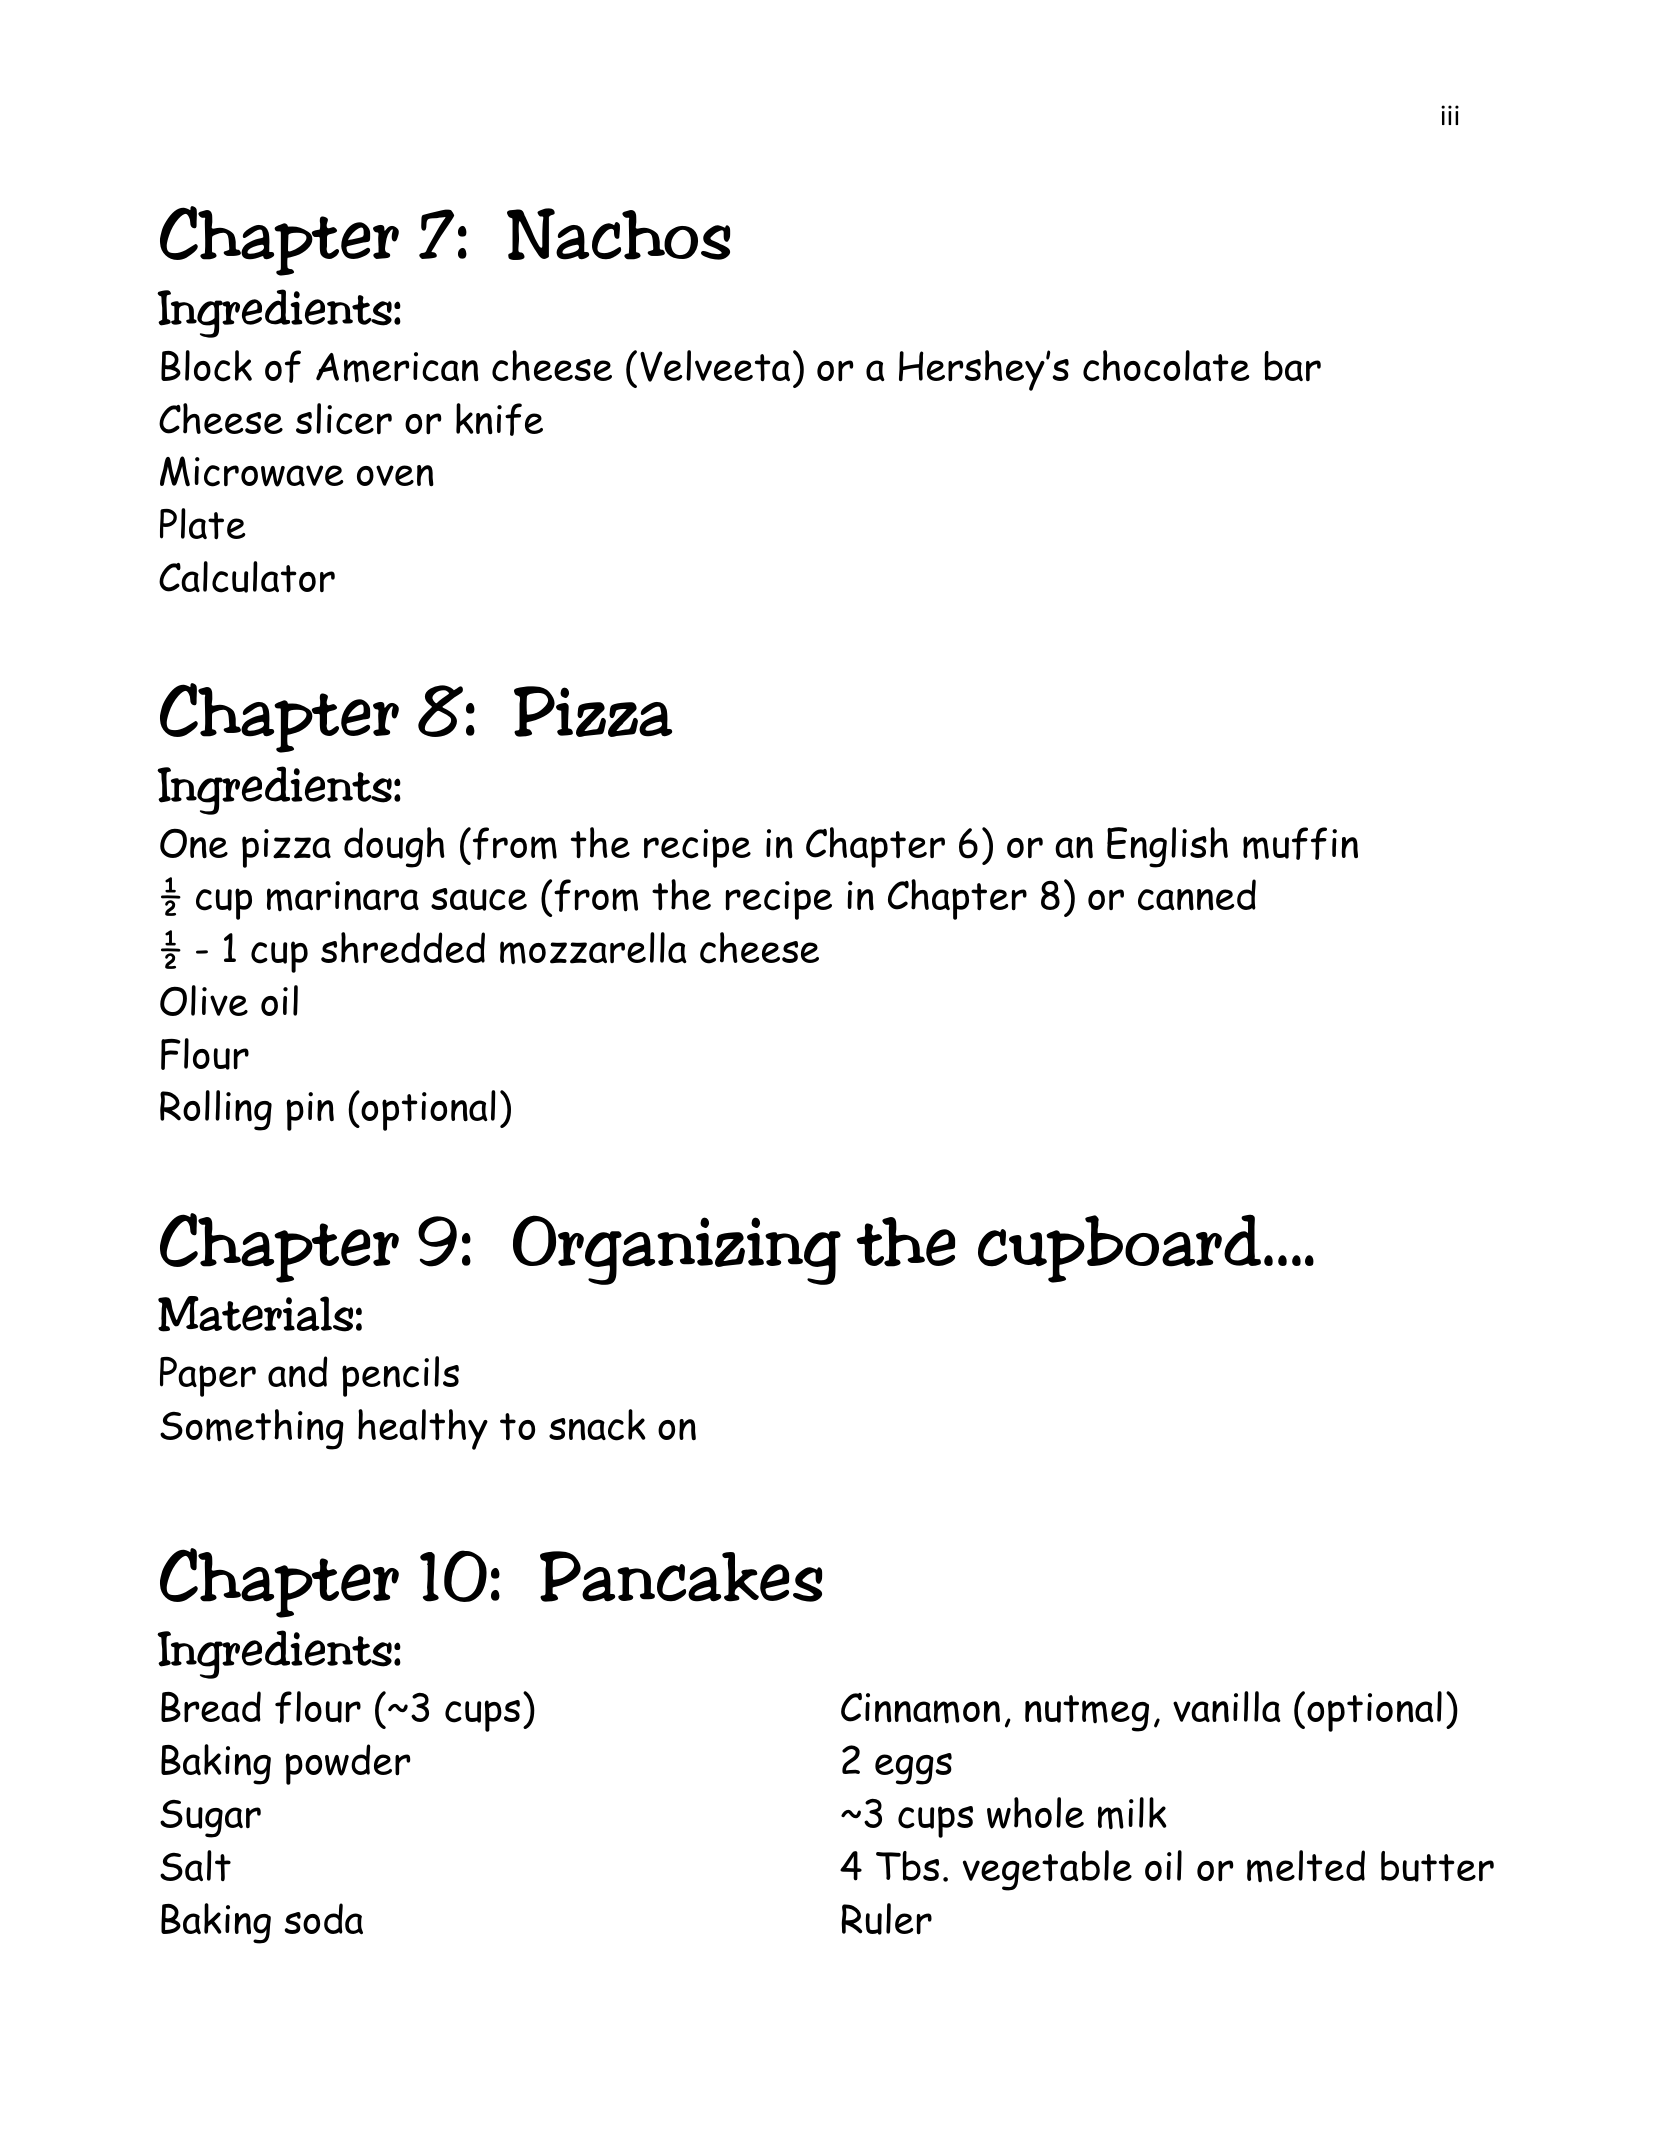 The width and height of the screenshot is (1655, 2141). Describe the element at coordinates (397, 367) in the screenshot. I see `American` at that location.
